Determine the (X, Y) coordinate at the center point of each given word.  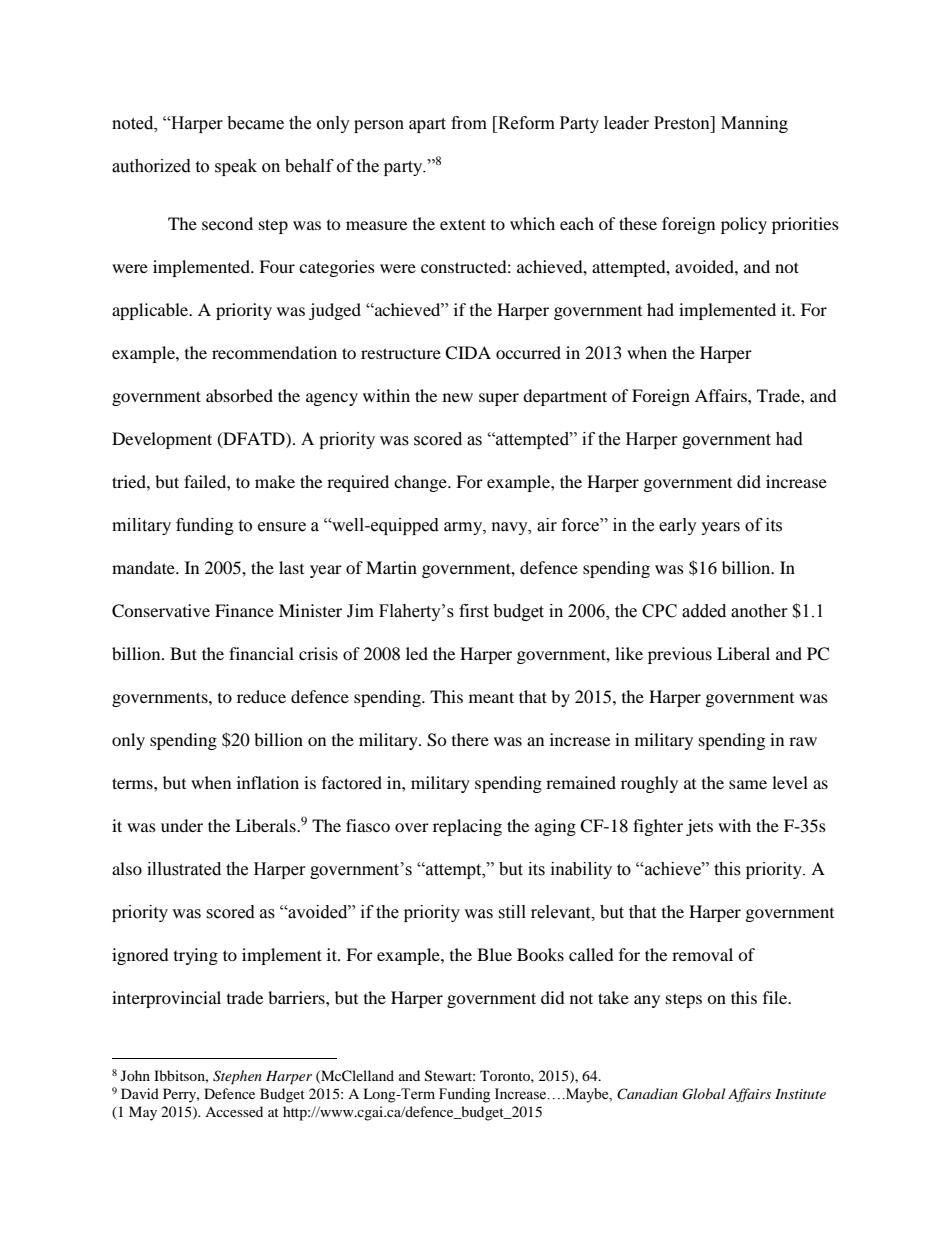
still (512, 912)
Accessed (234, 1111)
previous (680, 655)
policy (744, 225)
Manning (754, 124)
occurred (528, 352)
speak (236, 167)
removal (702, 954)
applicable (151, 311)
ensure (282, 527)
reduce (261, 696)
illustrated (184, 869)
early (678, 526)
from (469, 123)
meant (491, 697)
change (421, 483)
